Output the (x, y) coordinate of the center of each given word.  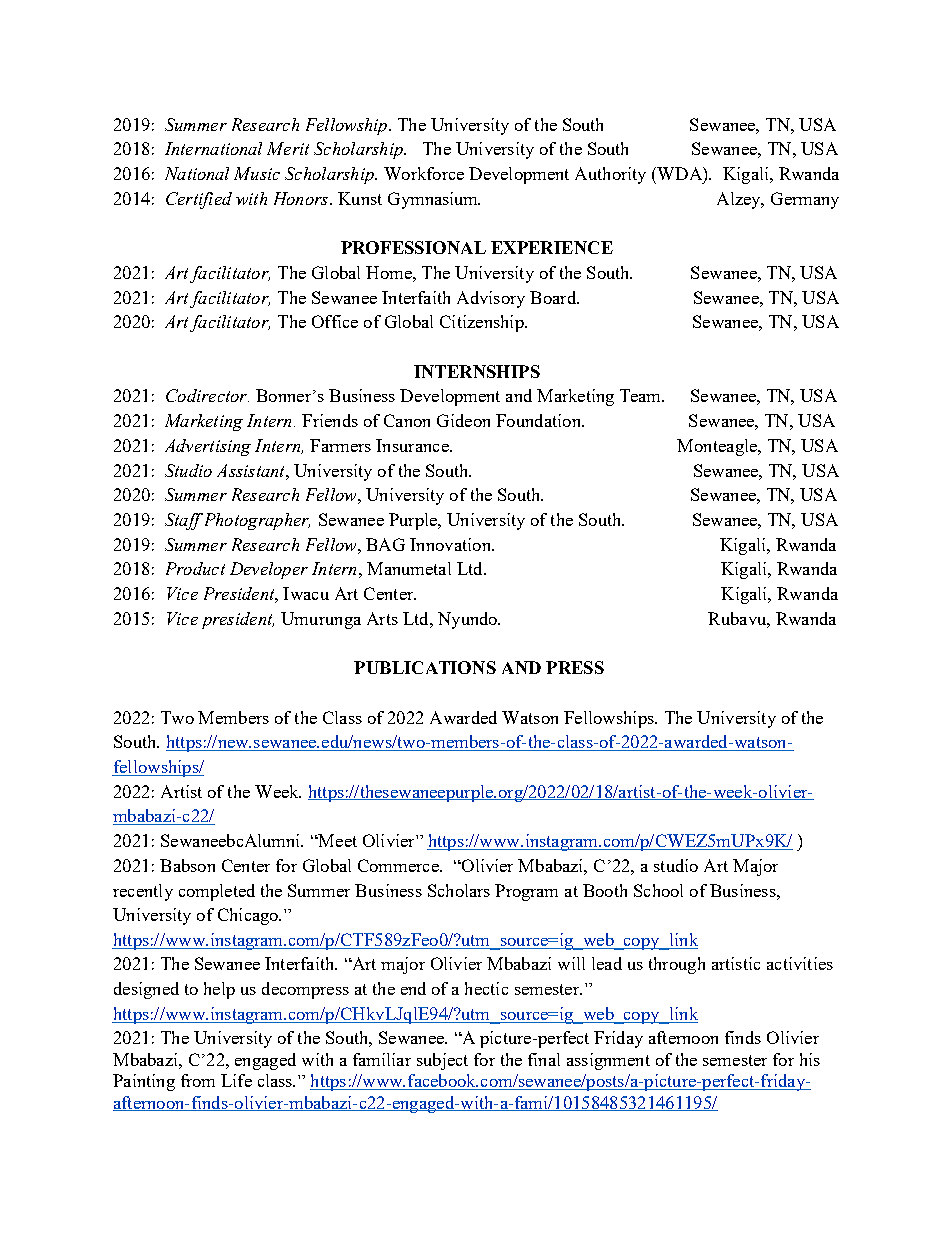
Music (257, 173)
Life (236, 1080)
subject (442, 1061)
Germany (805, 200)
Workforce (424, 173)
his (810, 1059)
